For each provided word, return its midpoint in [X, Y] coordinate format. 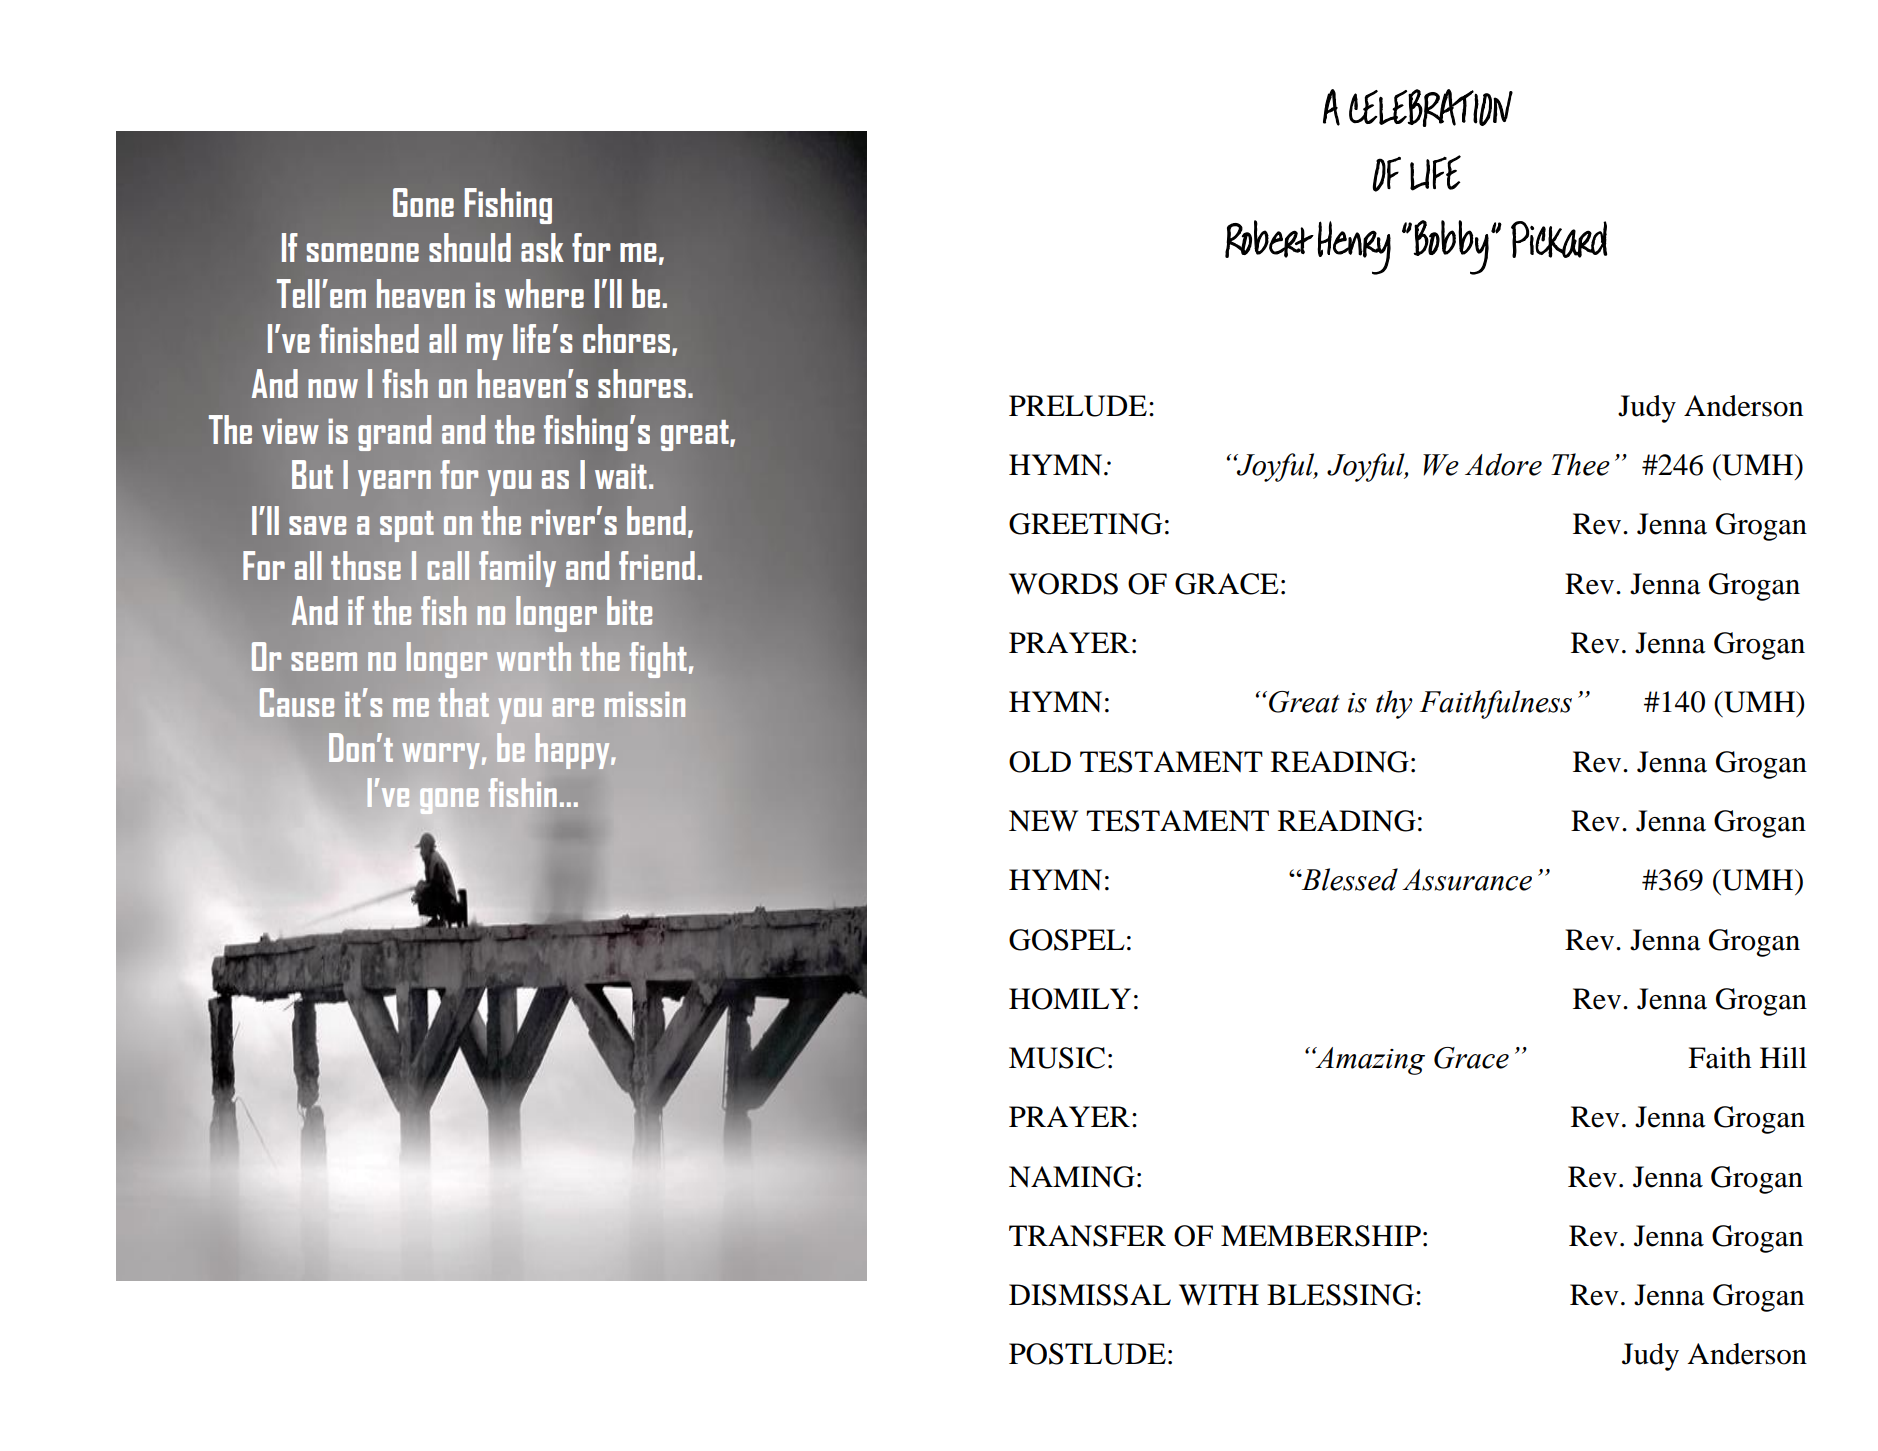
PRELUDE [1078, 406]
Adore [1503, 464]
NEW [1043, 820]
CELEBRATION [1431, 108]
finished [369, 338]
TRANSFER [1087, 1236]
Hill [1783, 1057]
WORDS [1063, 584]
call [448, 565]
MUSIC [1057, 1058]
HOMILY [1070, 999]
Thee [1580, 464]
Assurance [1467, 880]
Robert [1269, 239]
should [470, 247]
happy [574, 751]
